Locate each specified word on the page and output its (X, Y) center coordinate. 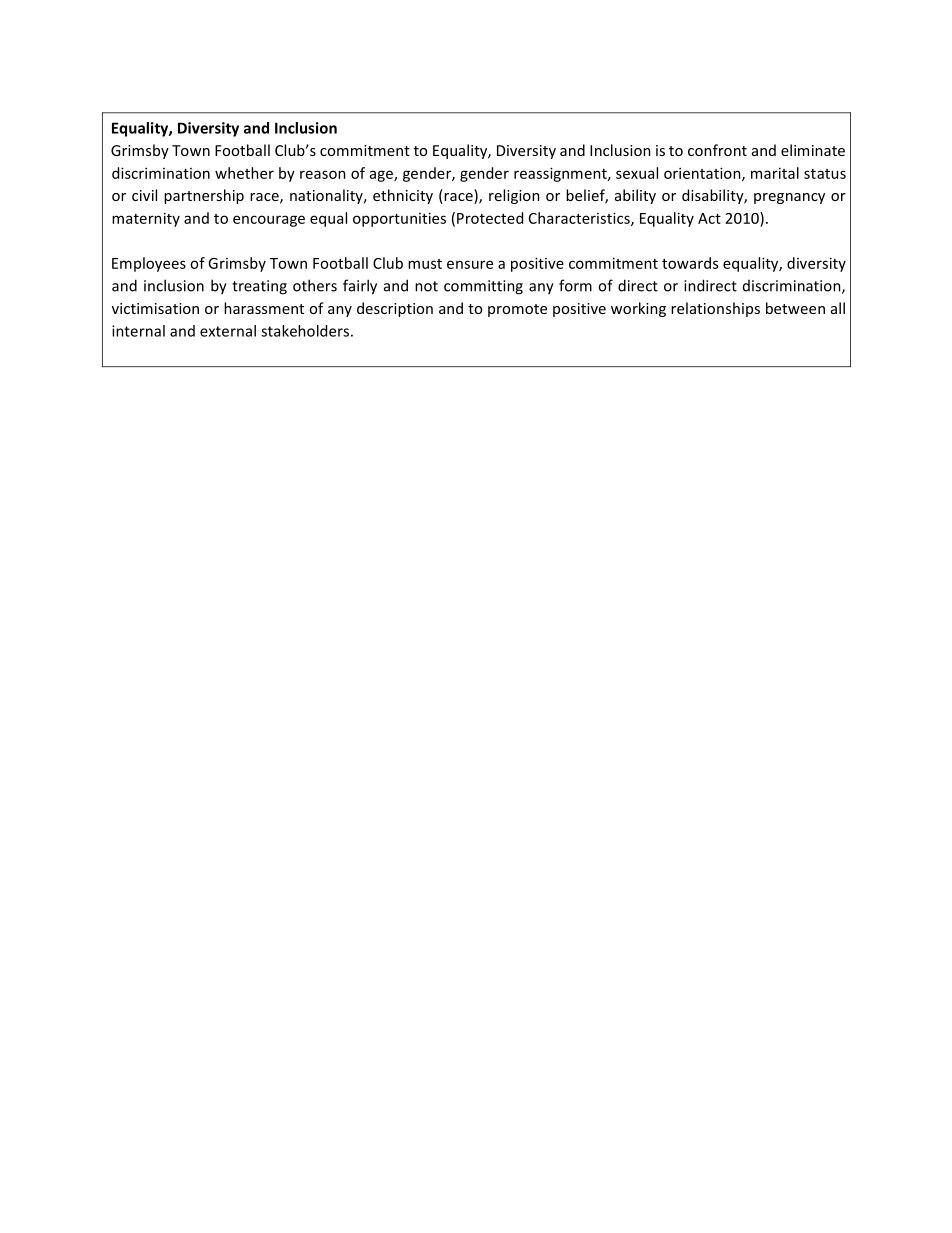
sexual (637, 173)
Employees (149, 264)
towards (690, 263)
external (228, 331)
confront (717, 150)
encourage (269, 221)
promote (517, 310)
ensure (470, 264)
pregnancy (789, 198)
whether (244, 173)
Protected (490, 218)
